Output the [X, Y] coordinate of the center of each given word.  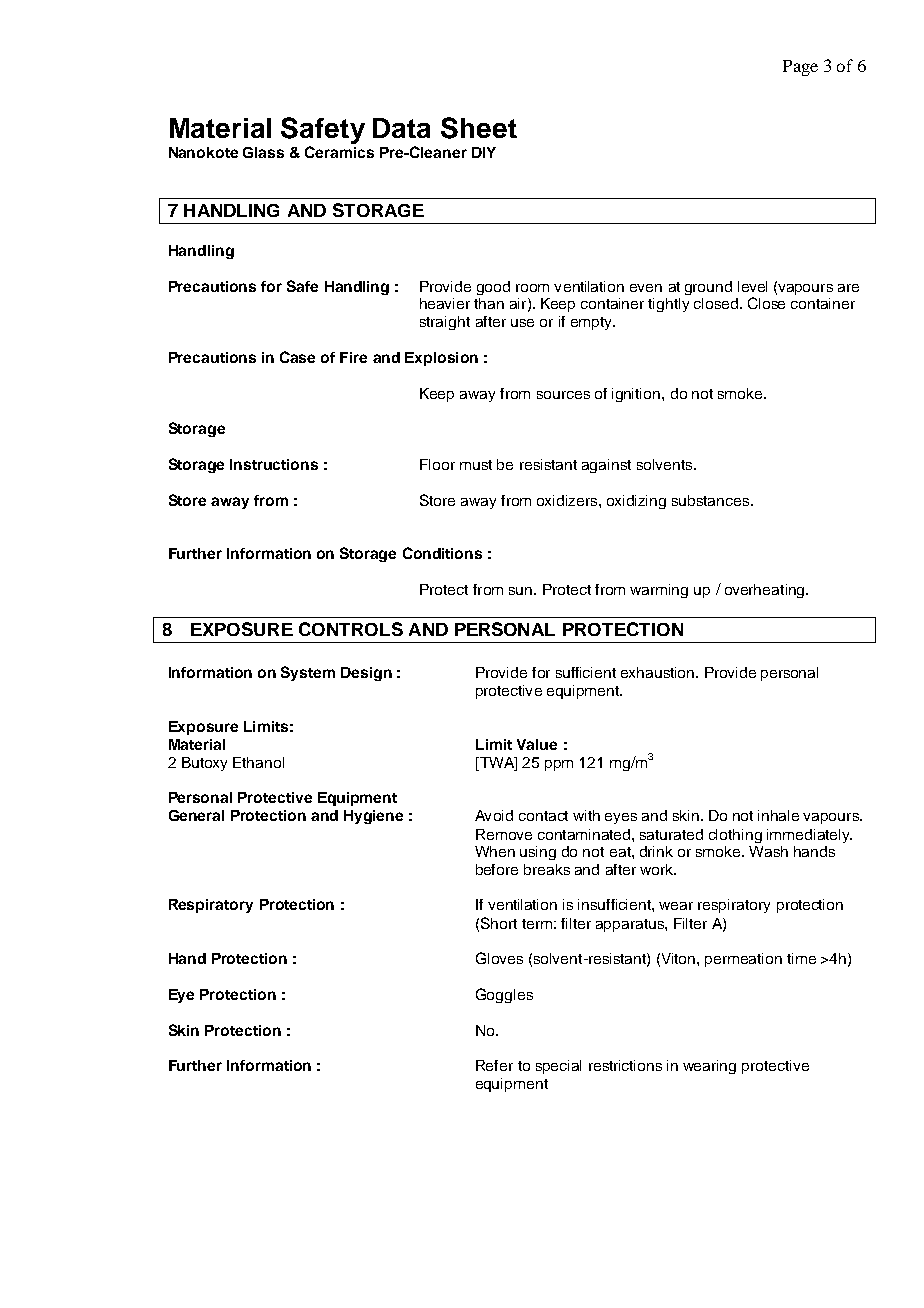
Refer [494, 1065]
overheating [766, 591]
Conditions [442, 553]
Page [800, 68]
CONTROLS [351, 629]
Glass [263, 152]
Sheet [479, 128]
